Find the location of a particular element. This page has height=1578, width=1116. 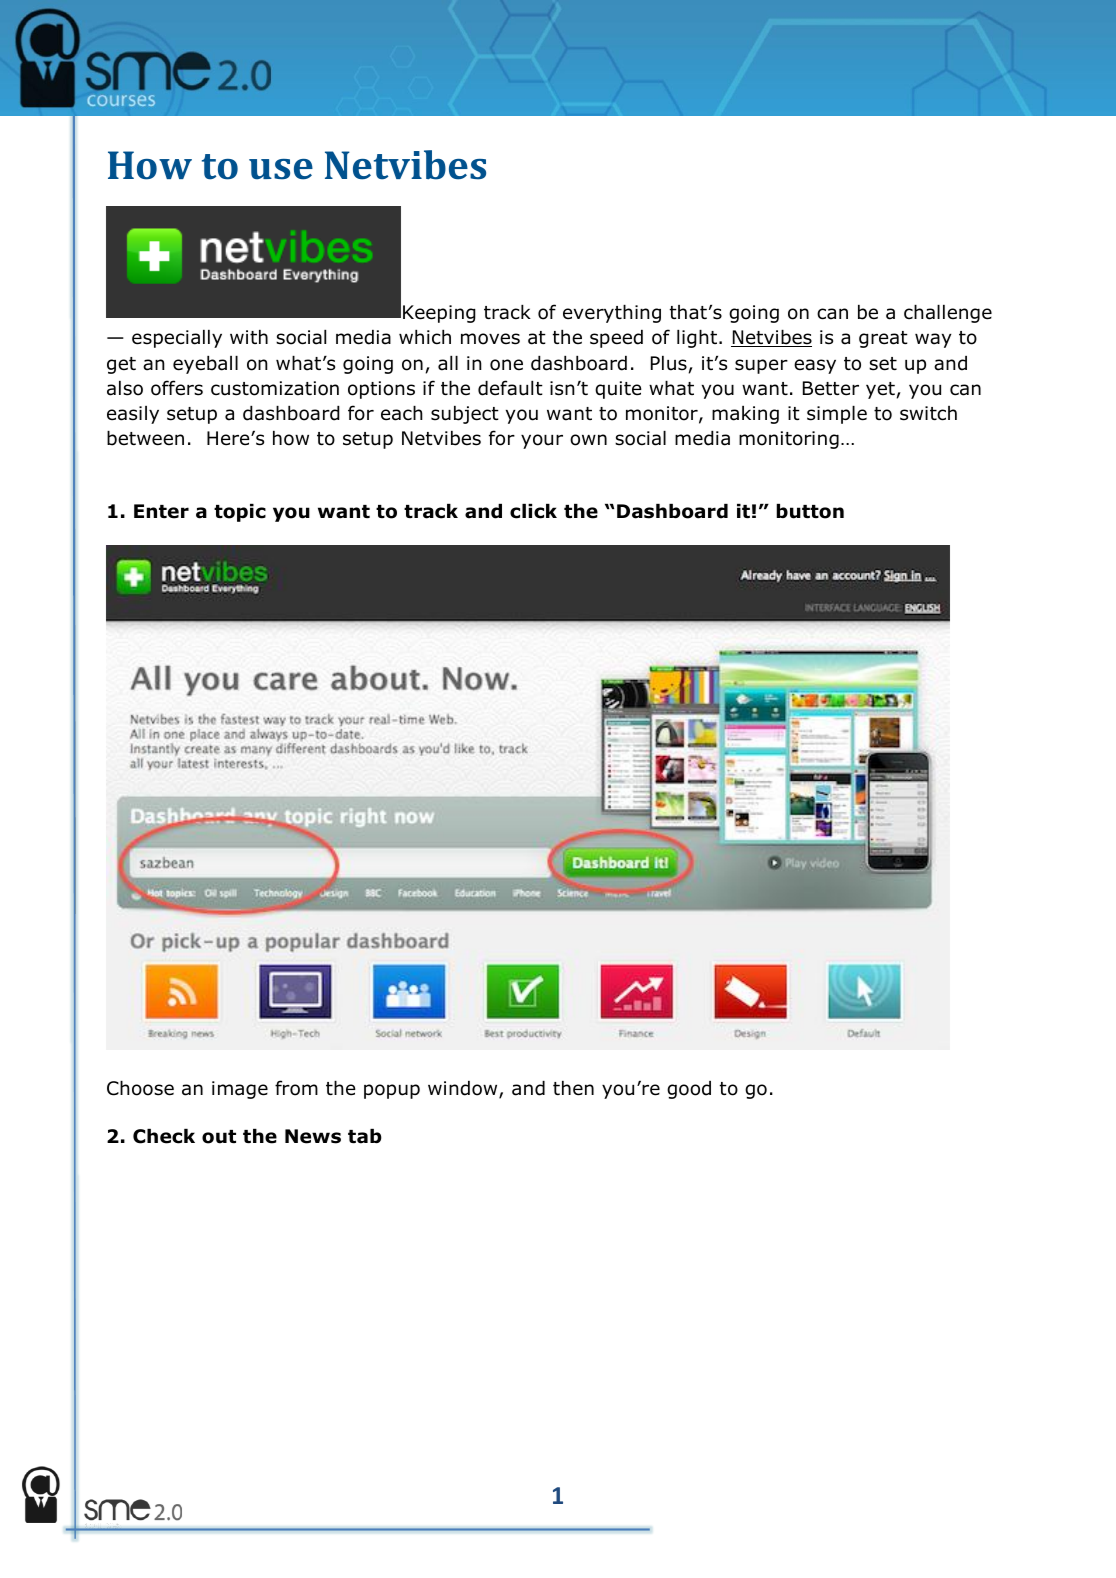

click is located at coordinates (533, 511).
